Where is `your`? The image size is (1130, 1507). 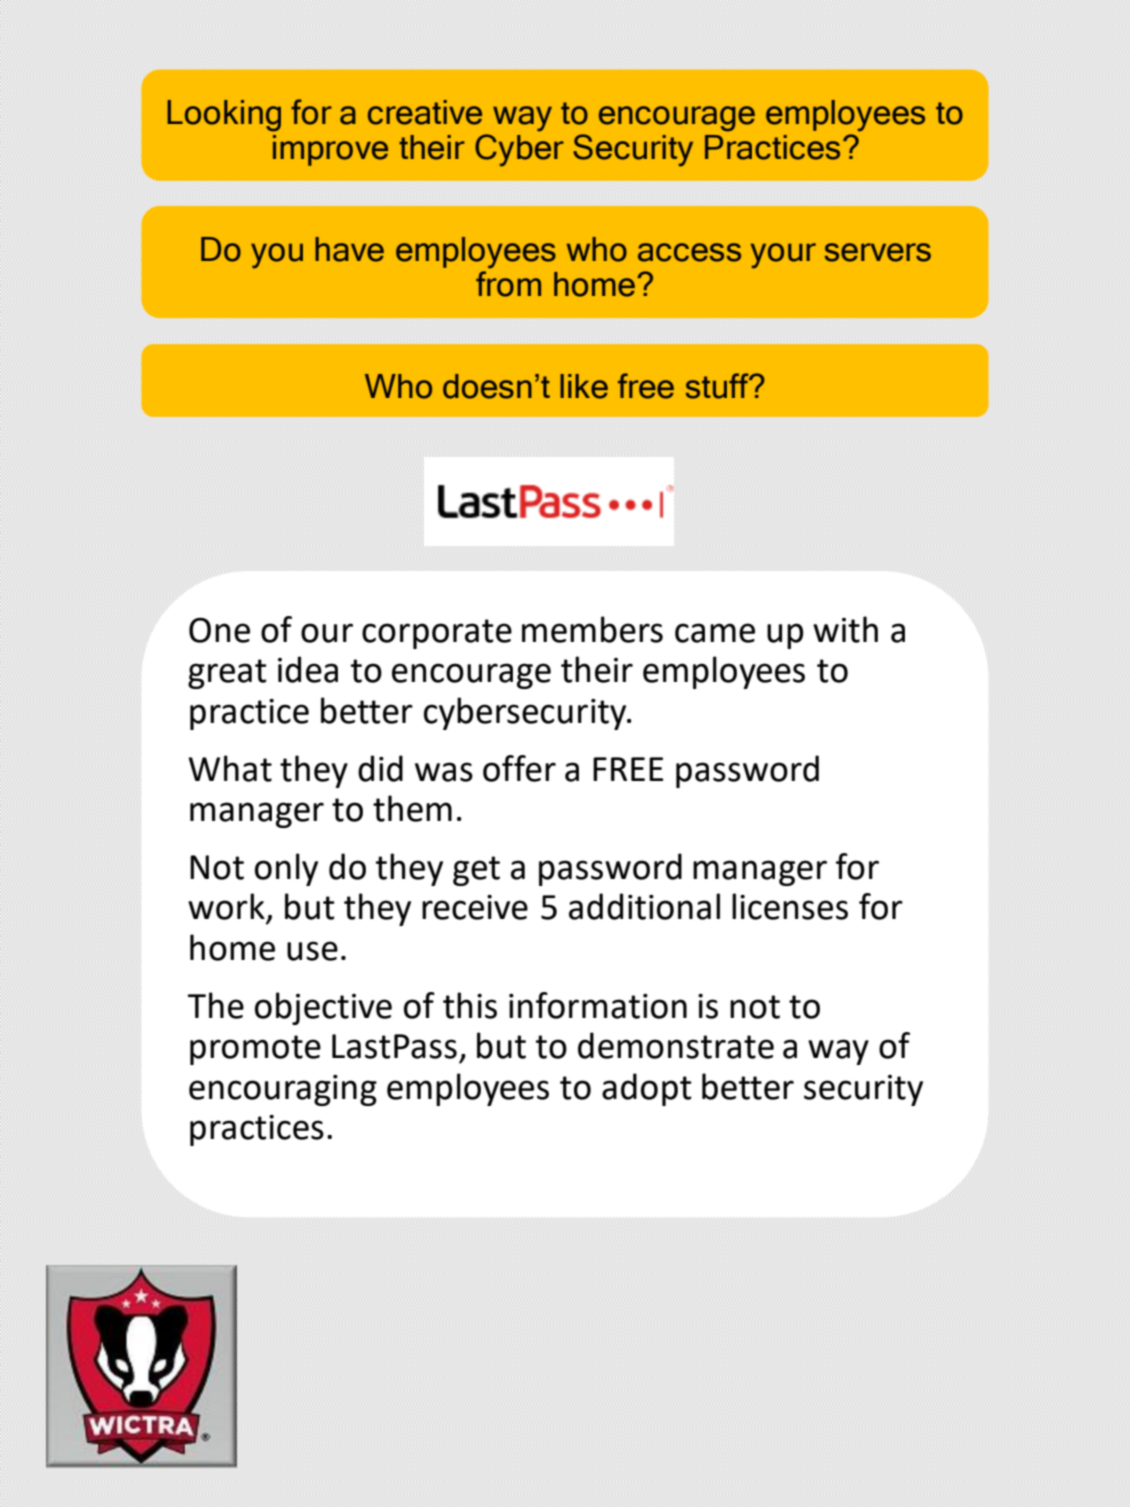
your is located at coordinates (783, 256).
